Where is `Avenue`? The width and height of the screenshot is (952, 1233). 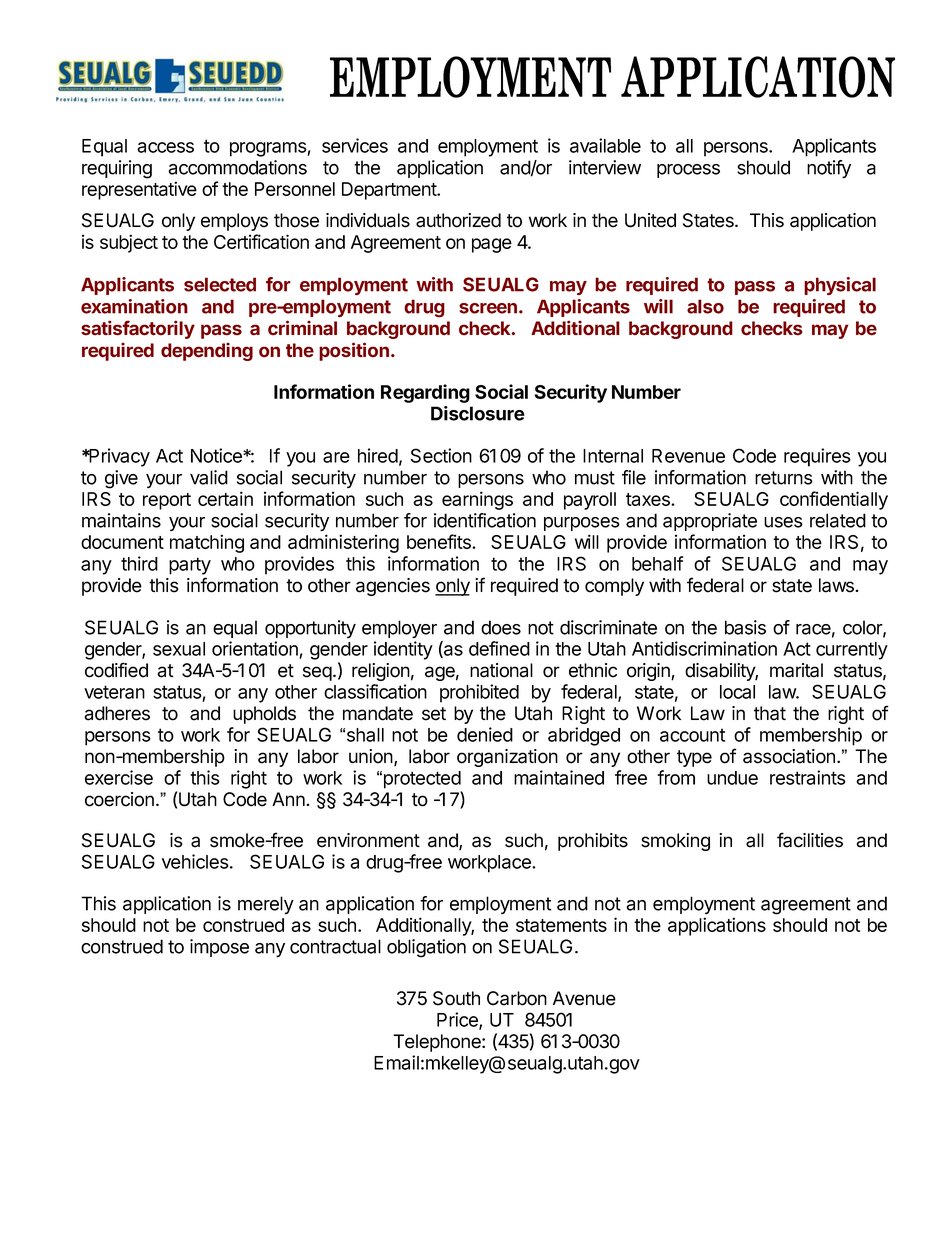 Avenue is located at coordinates (584, 998).
